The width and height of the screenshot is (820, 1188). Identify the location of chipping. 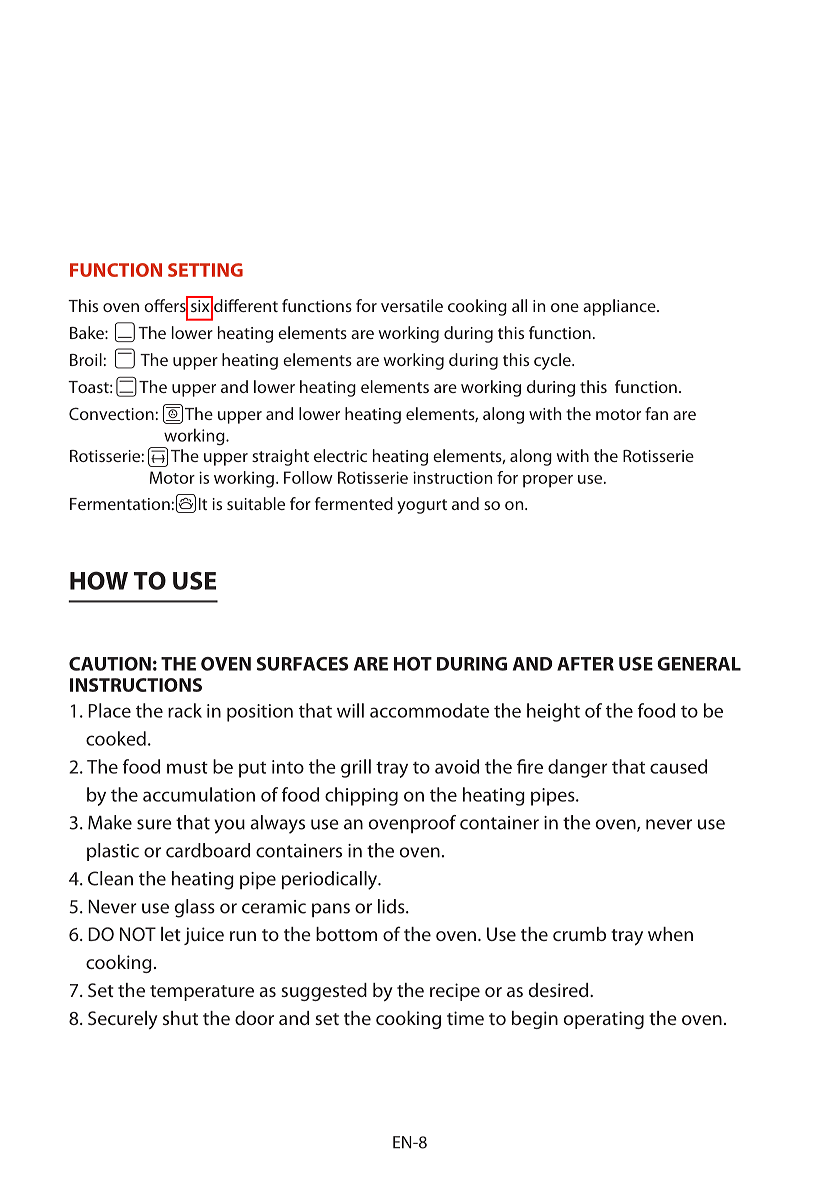
(361, 796).
